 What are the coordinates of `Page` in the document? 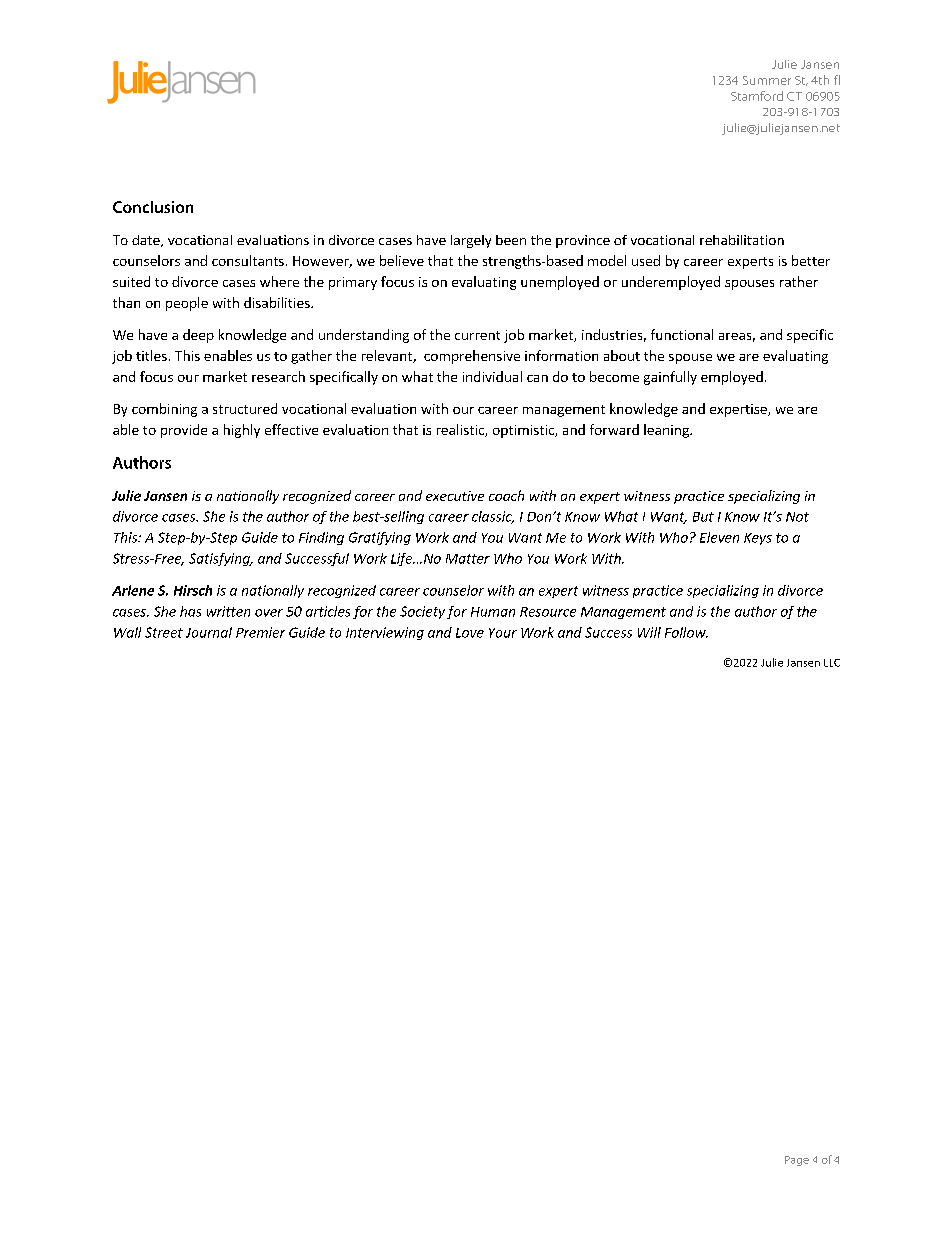 It's located at (797, 1161).
